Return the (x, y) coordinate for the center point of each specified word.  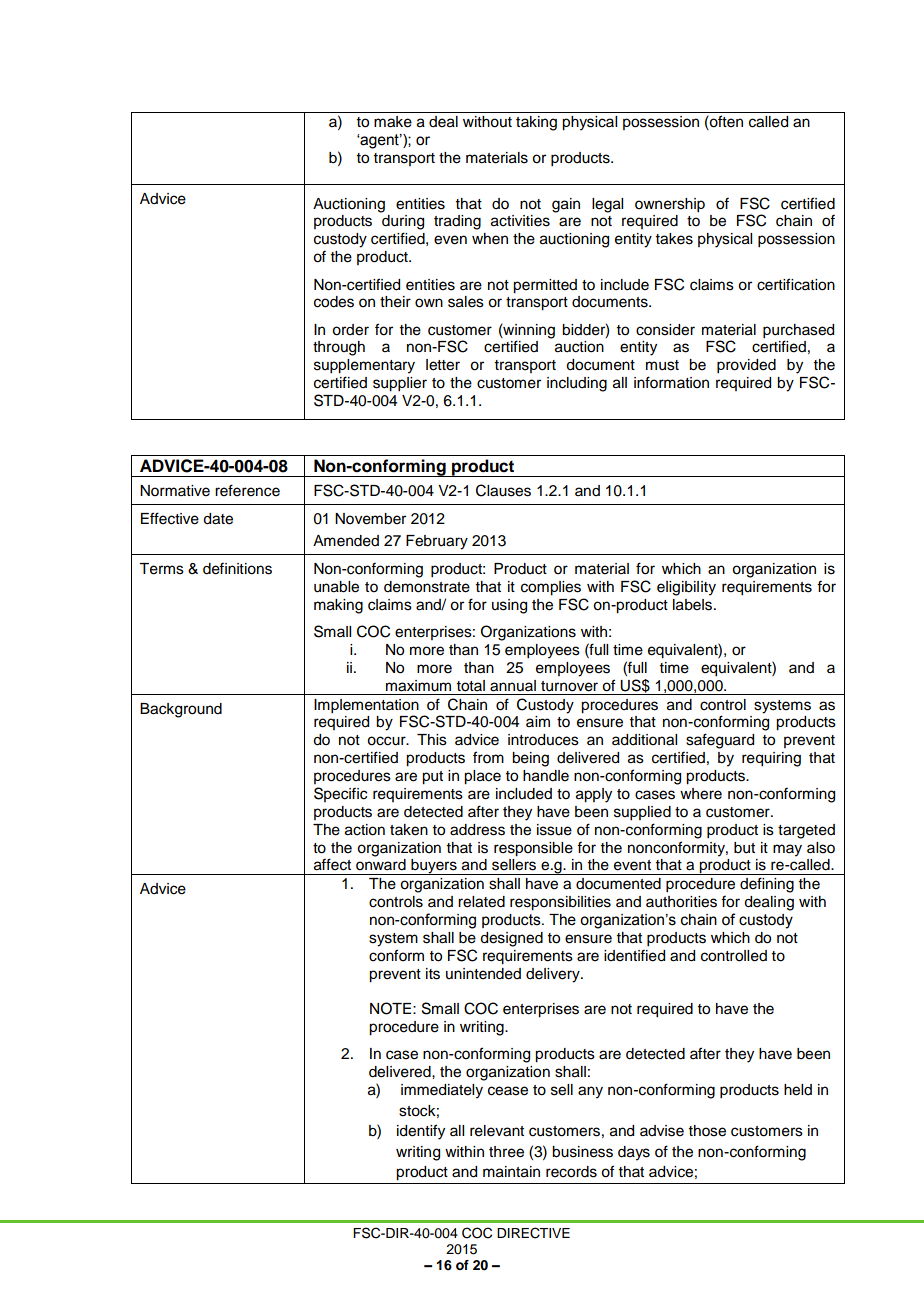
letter (443, 365)
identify (421, 1132)
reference (247, 490)
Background (181, 710)
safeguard (720, 741)
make (393, 122)
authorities (681, 902)
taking (536, 123)
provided (746, 366)
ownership (670, 205)
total (471, 686)
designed (511, 939)
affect (332, 864)
